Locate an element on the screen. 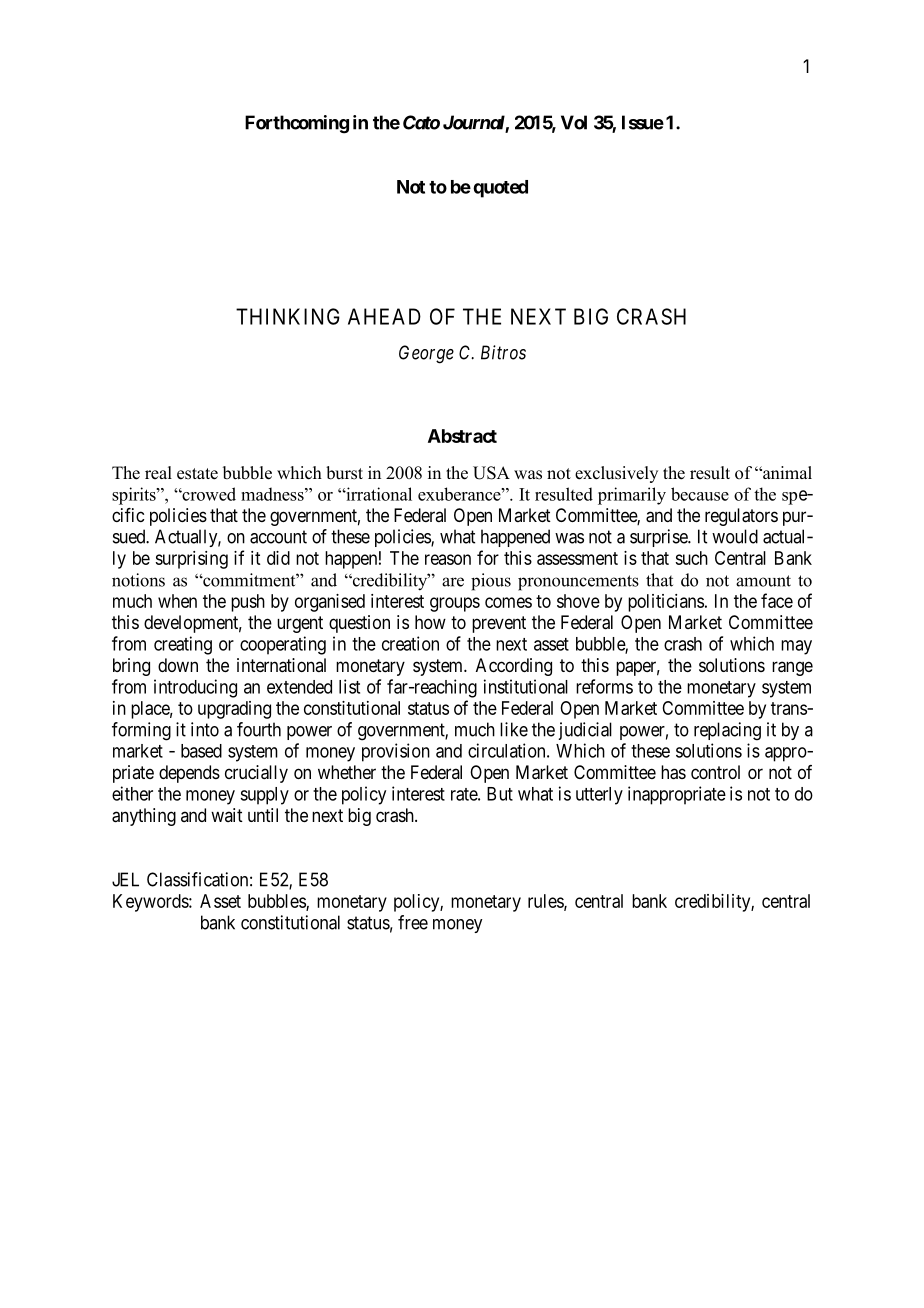 This screenshot has height=1308, width=924. free is located at coordinates (413, 922).
